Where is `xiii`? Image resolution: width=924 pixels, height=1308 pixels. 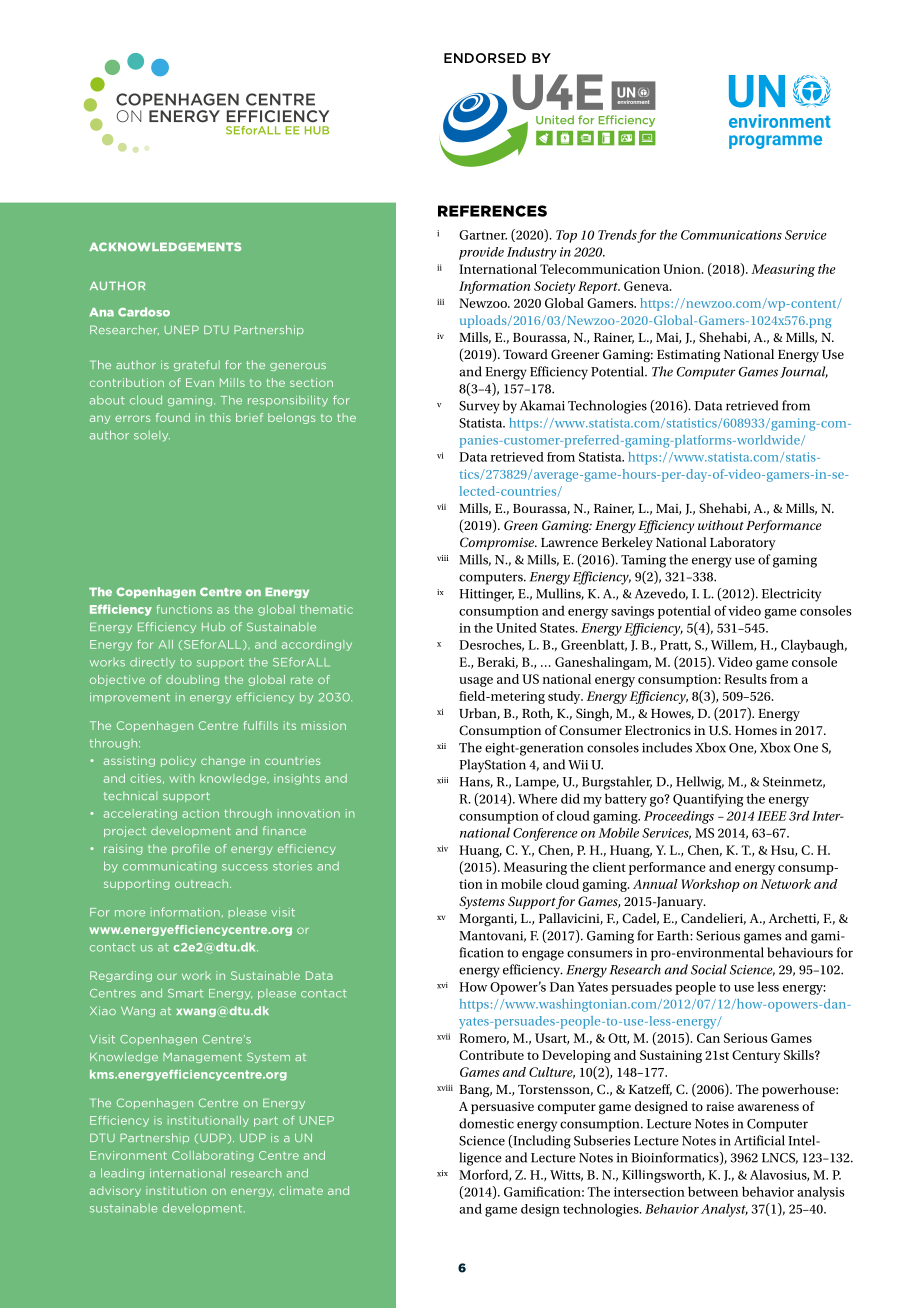
xiii is located at coordinates (442, 780).
